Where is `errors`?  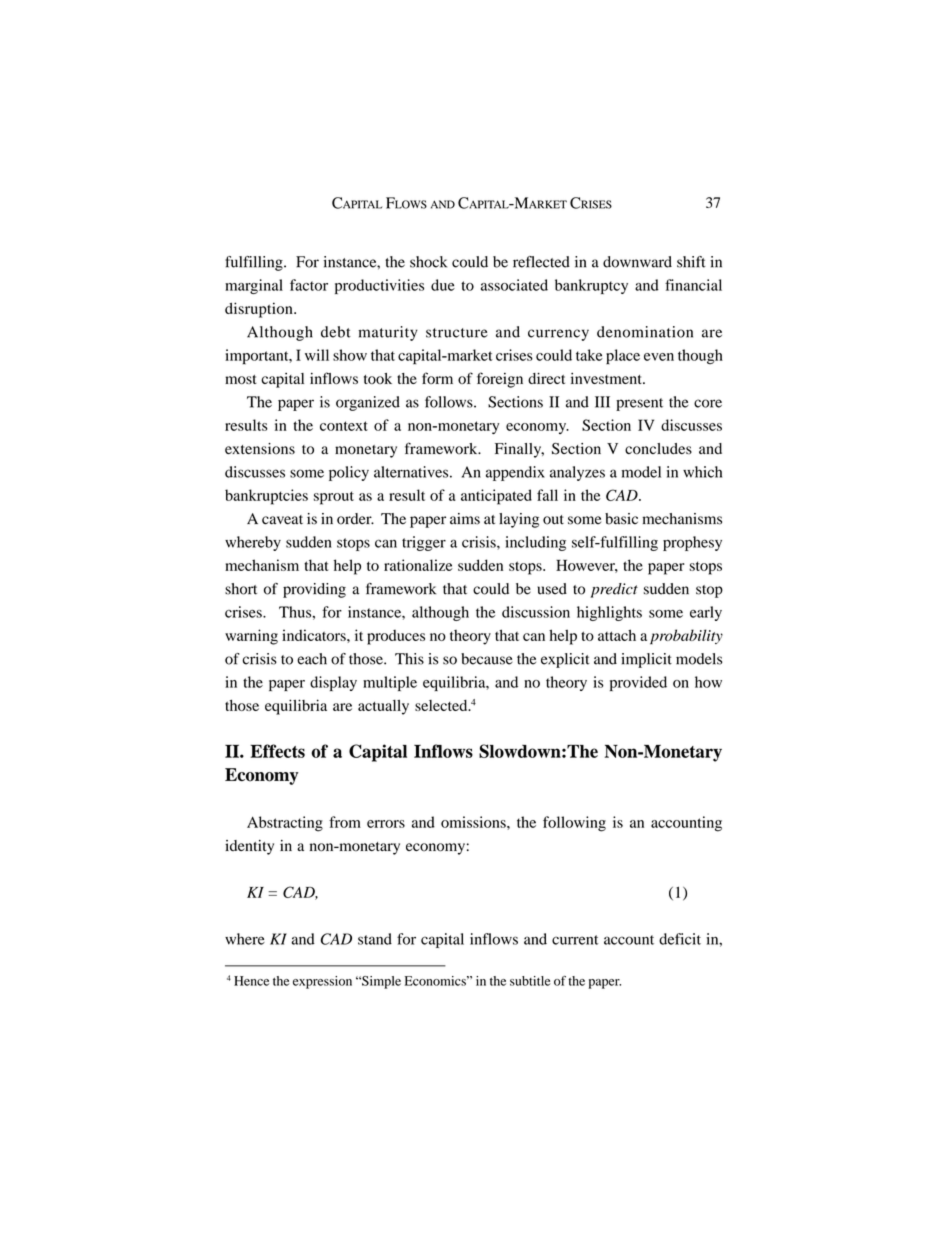
errors is located at coordinates (386, 824).
